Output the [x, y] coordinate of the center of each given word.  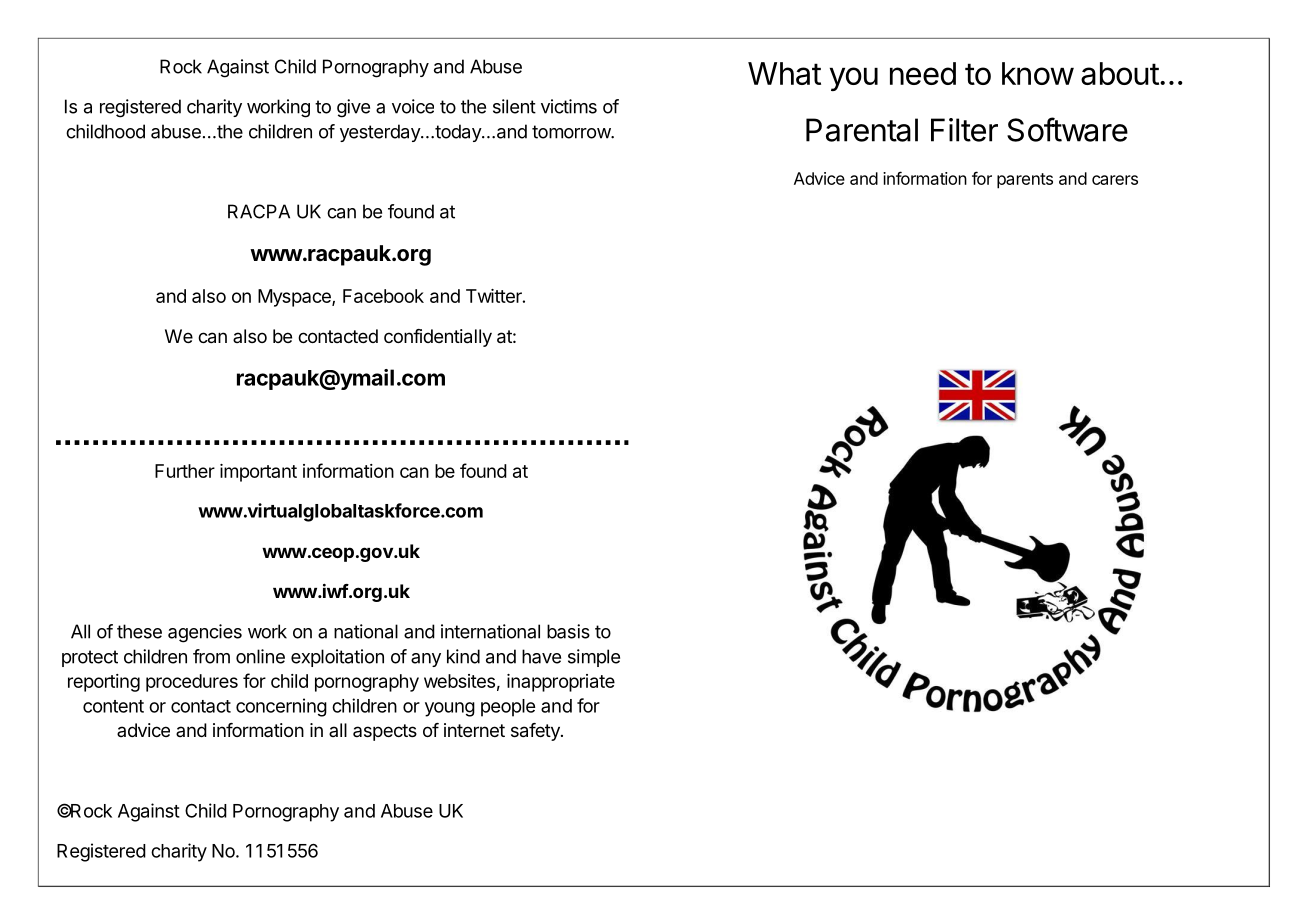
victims [569, 106]
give [353, 108]
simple [594, 658]
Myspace [295, 298]
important [258, 473]
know [1038, 73]
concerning [281, 707]
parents [1025, 181]
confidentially [438, 338]
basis [568, 631]
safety [536, 732]
